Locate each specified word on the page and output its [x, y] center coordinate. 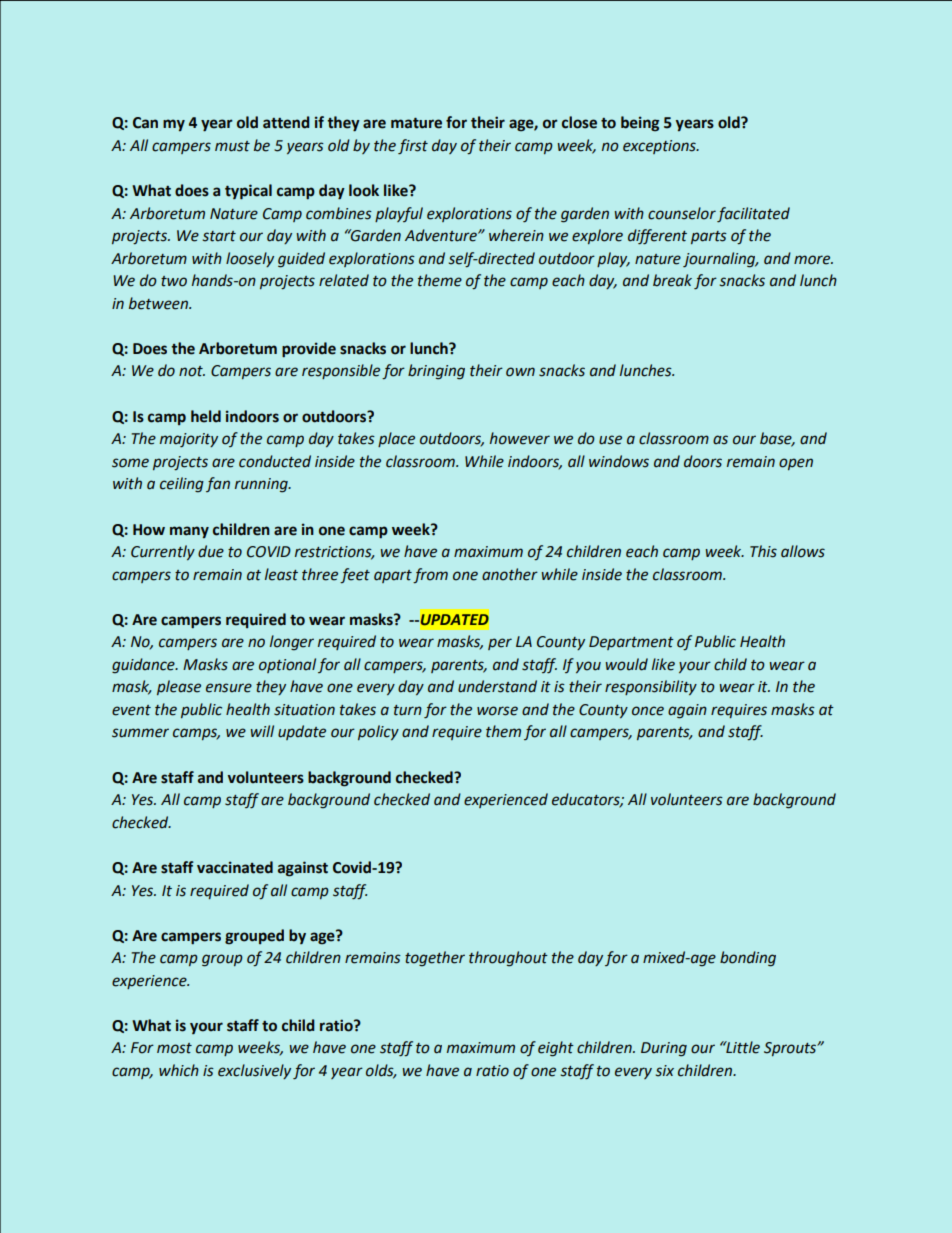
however [520, 438]
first [413, 146]
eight [556, 1049]
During [664, 1049]
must [232, 146]
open [796, 464]
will [262, 731]
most [174, 1048]
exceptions [660, 147]
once [648, 711]
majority [189, 440]
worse [497, 711]
